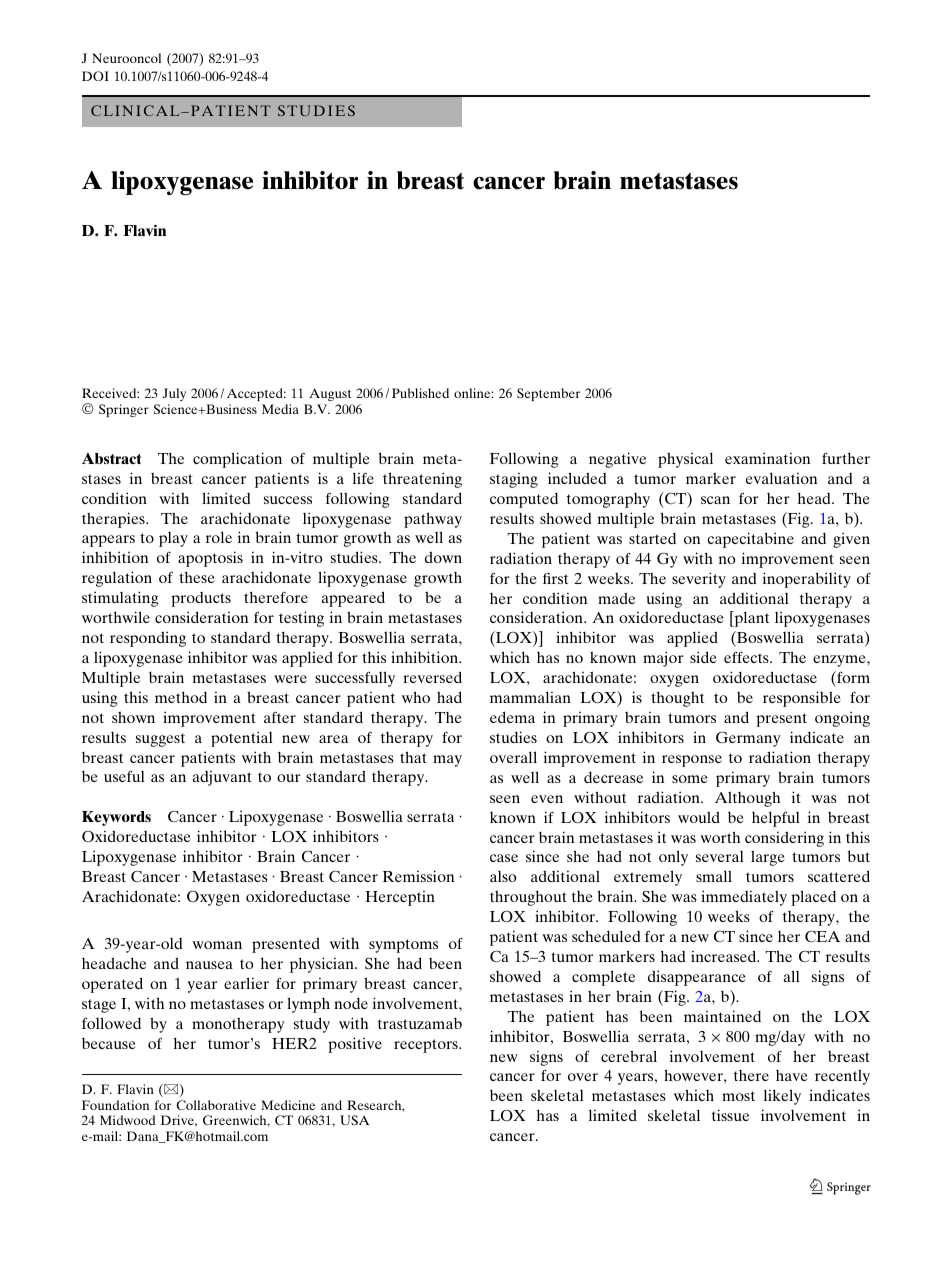  I want to click on Collaborative, so click(216, 1105).
